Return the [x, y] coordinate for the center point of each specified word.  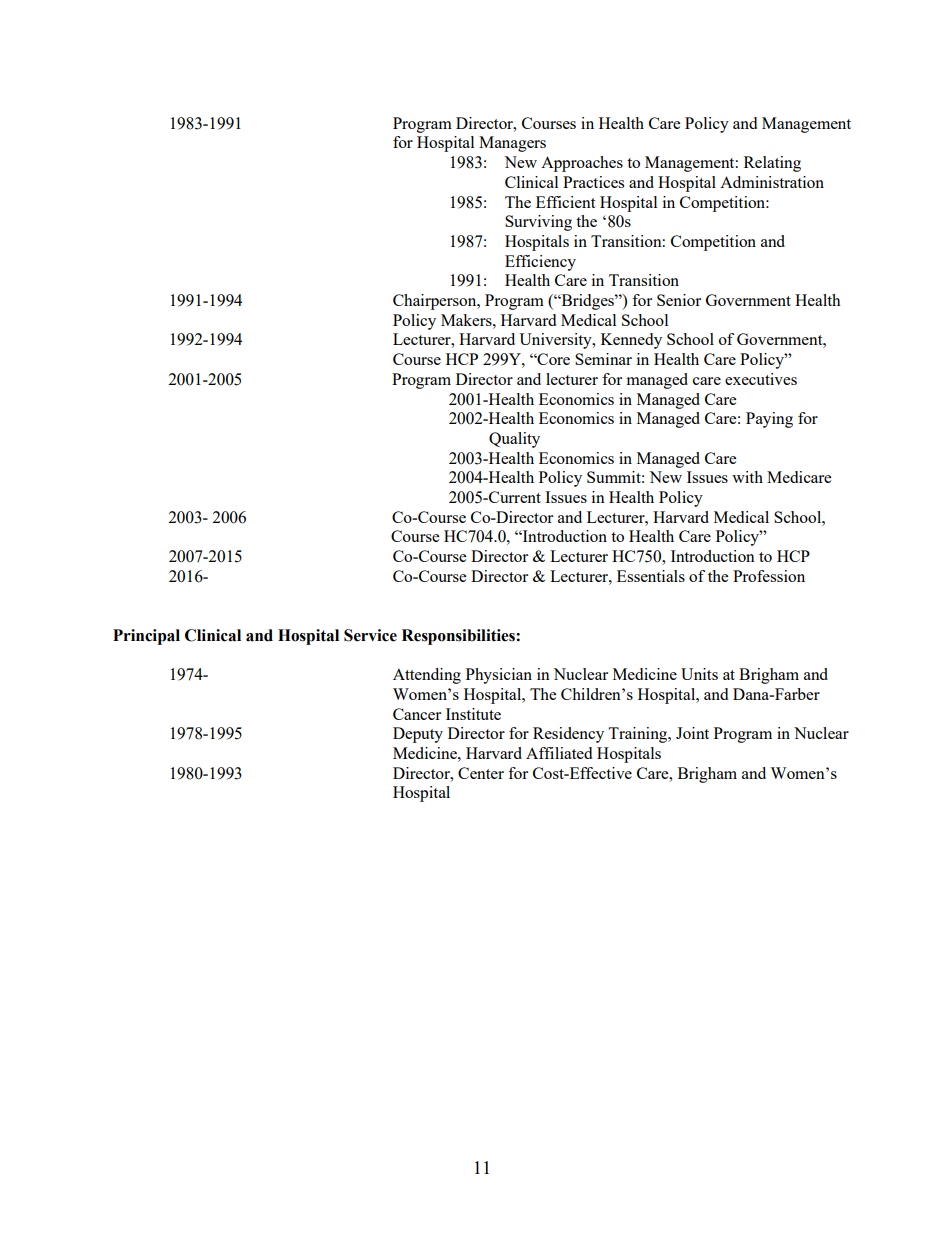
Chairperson [436, 302]
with [747, 477]
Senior [679, 300]
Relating [772, 164]
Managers [512, 144]
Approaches [582, 164]
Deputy [418, 735]
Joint [692, 733]
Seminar [603, 359]
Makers [467, 320]
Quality [514, 440]
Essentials [651, 576]
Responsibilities [459, 637]
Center [481, 773]
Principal [146, 637]
